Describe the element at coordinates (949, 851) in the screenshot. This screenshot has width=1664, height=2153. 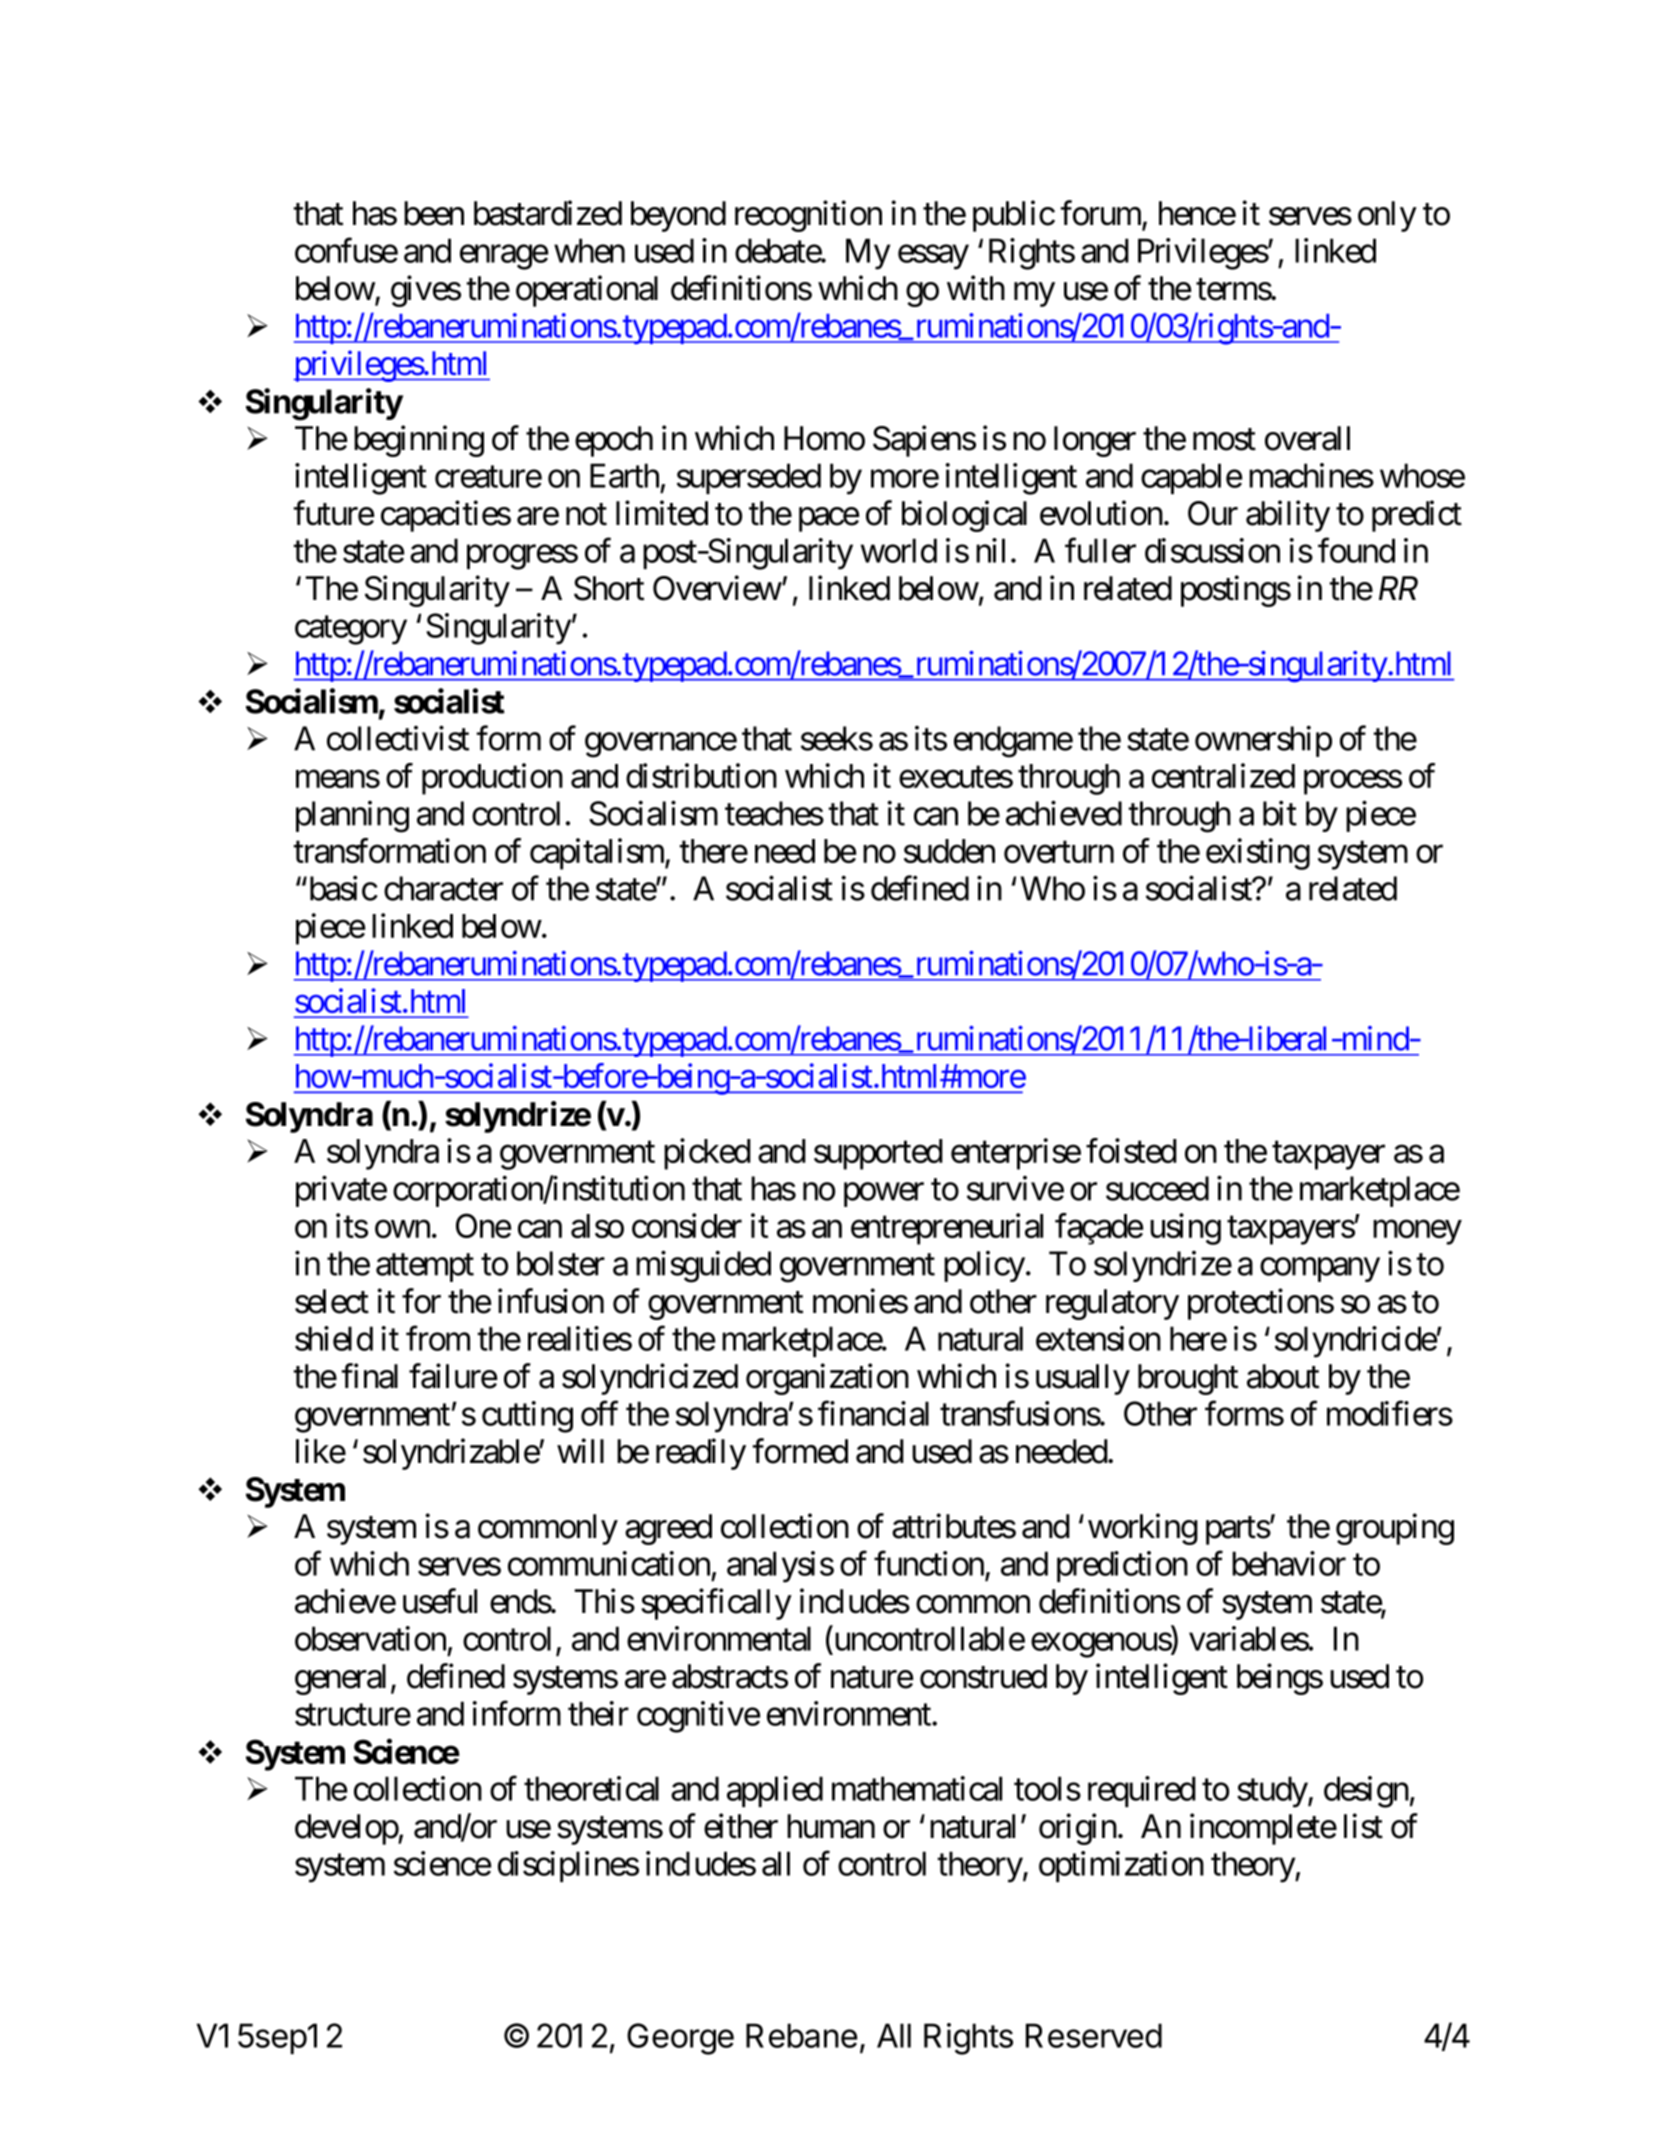
I see `sudden` at that location.
